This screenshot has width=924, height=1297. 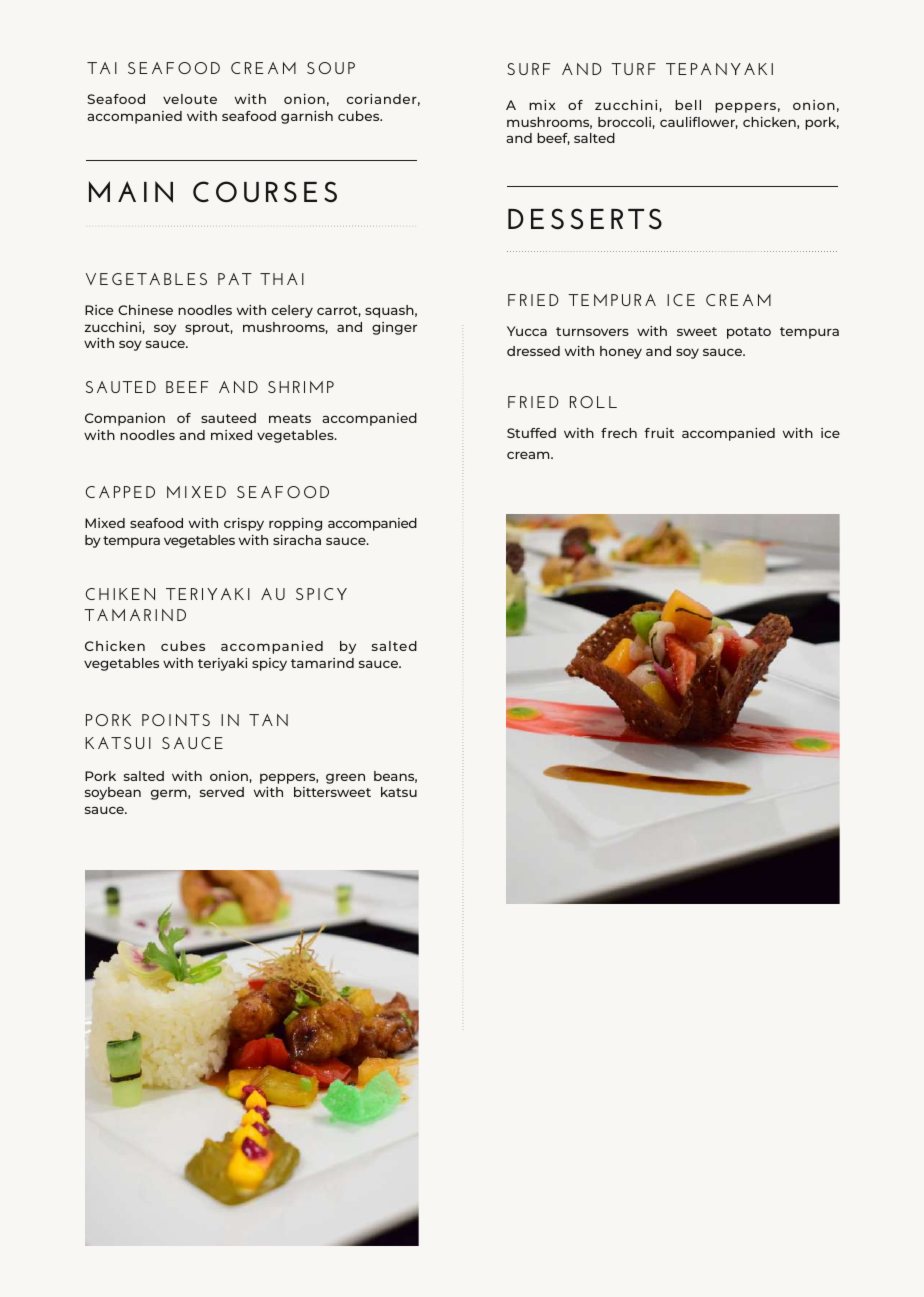 What do you see at coordinates (120, 594) in the screenshot?
I see `CHIKEN` at bounding box center [120, 594].
